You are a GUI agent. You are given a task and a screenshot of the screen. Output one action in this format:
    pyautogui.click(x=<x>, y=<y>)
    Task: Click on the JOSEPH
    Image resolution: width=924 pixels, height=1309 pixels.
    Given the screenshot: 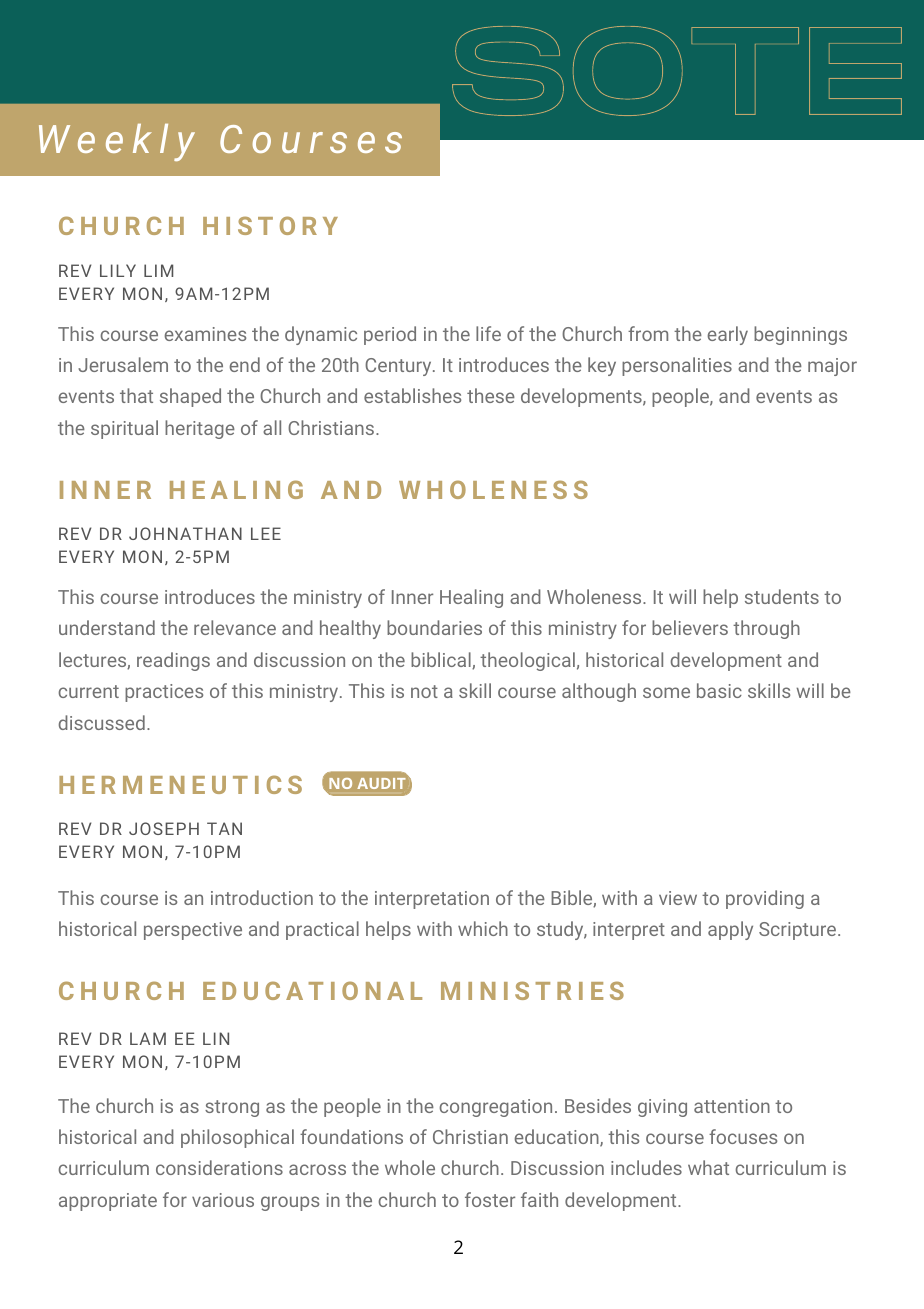 What is the action you would take?
    pyautogui.click(x=164, y=828)
